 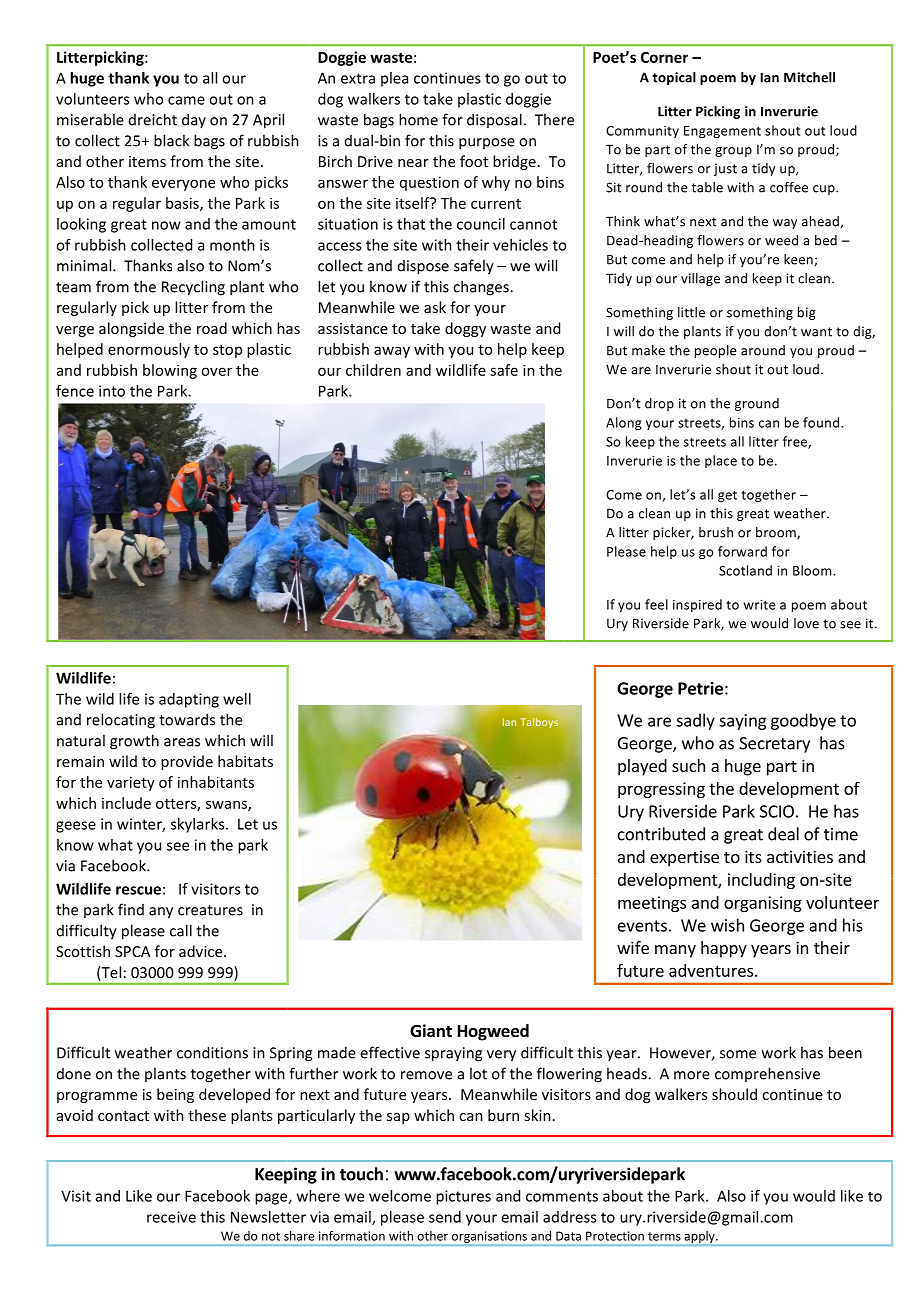 I want to click on disposal, so click(x=494, y=120).
